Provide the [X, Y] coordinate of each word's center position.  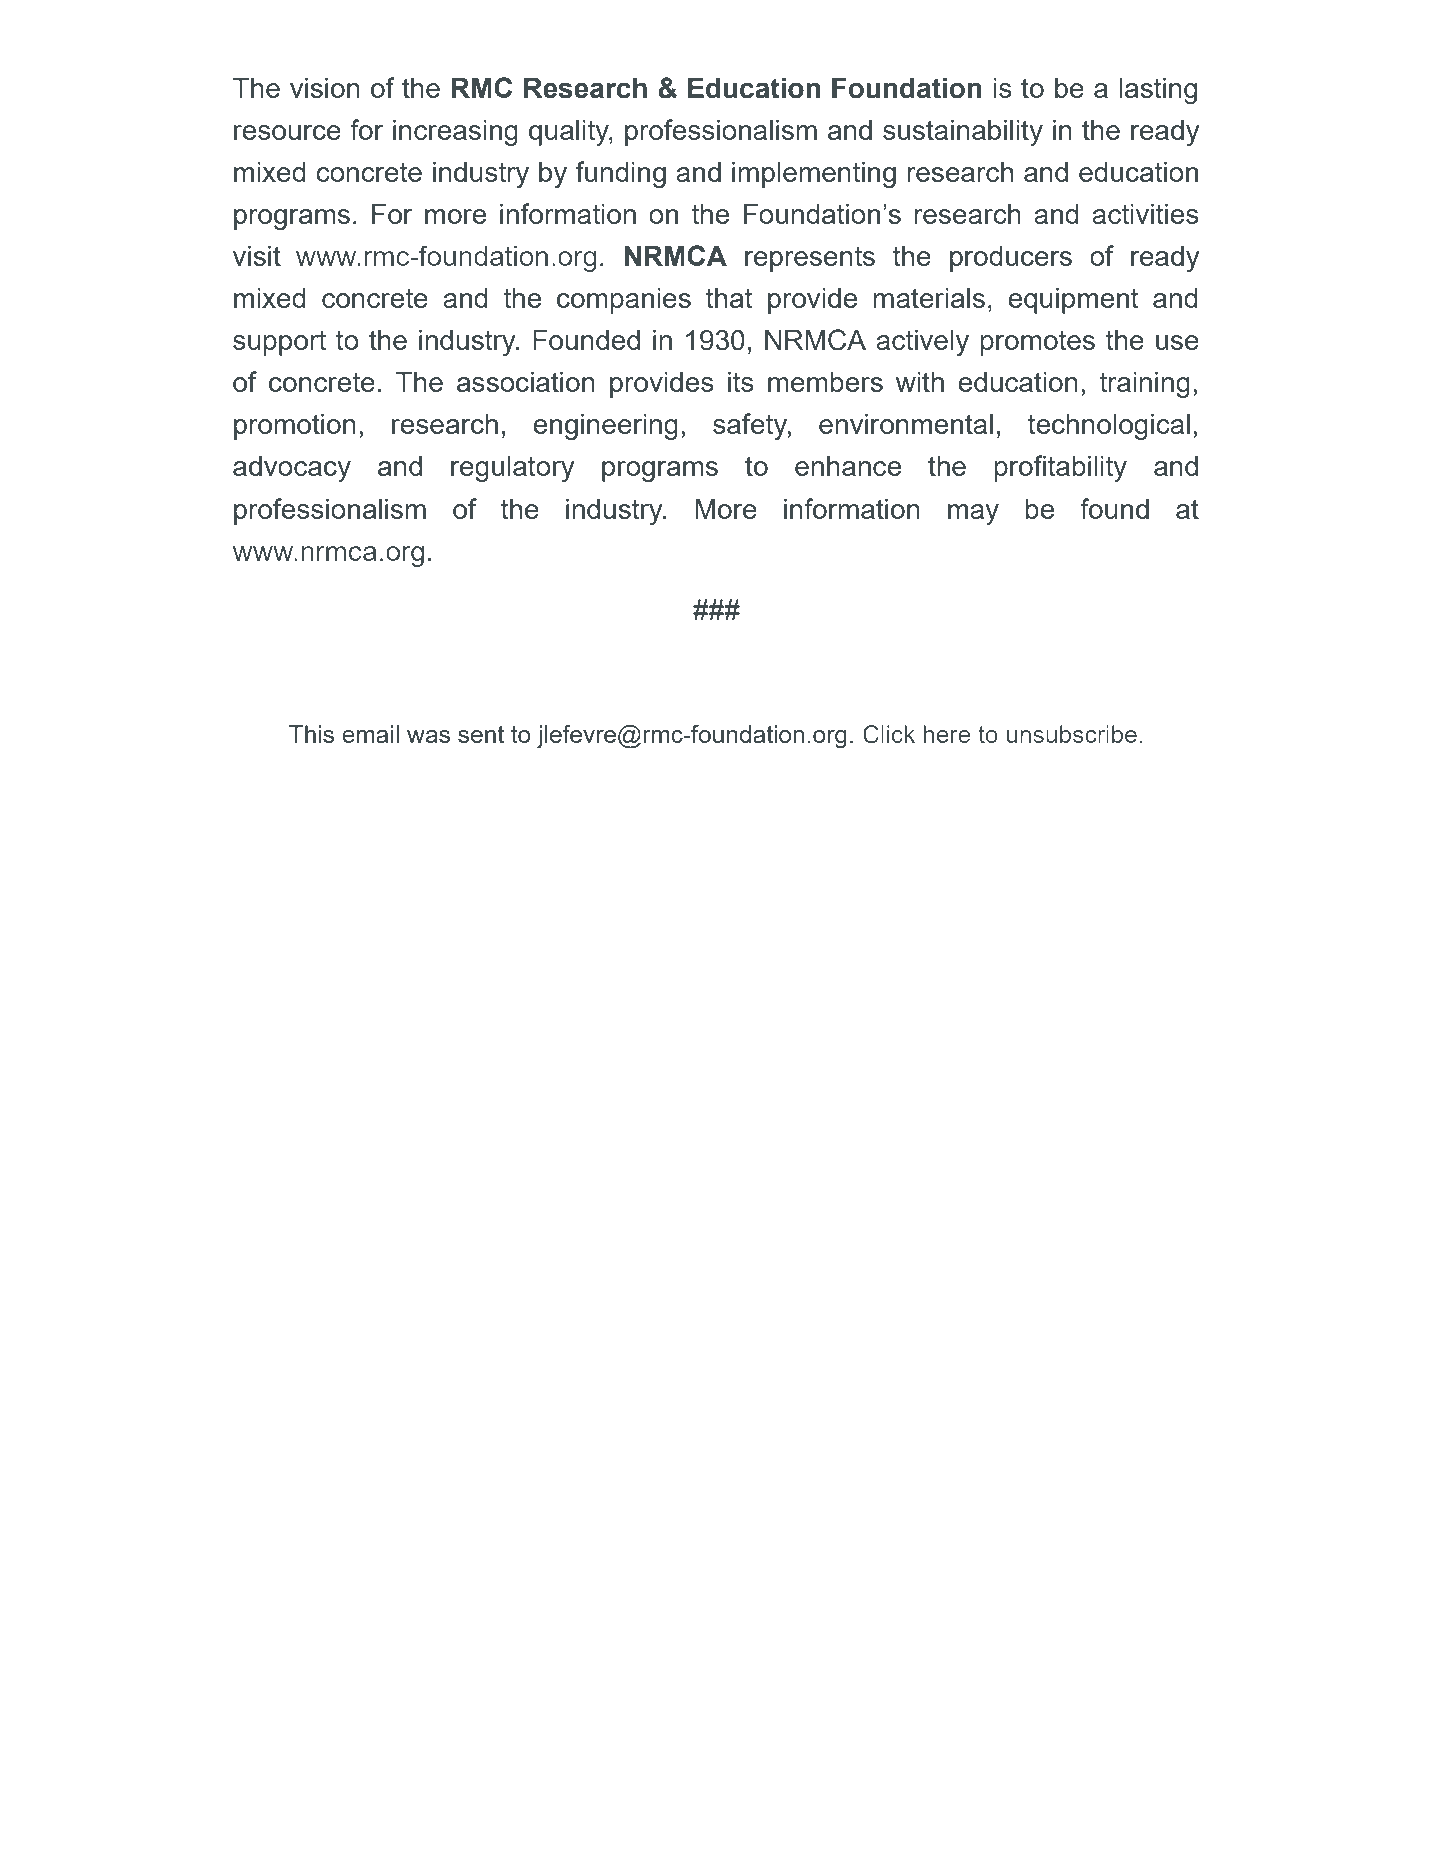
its [741, 382]
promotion [295, 427]
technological [1109, 427]
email [370, 734]
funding [621, 174]
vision [325, 88]
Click [889, 734]
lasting [1158, 91]
